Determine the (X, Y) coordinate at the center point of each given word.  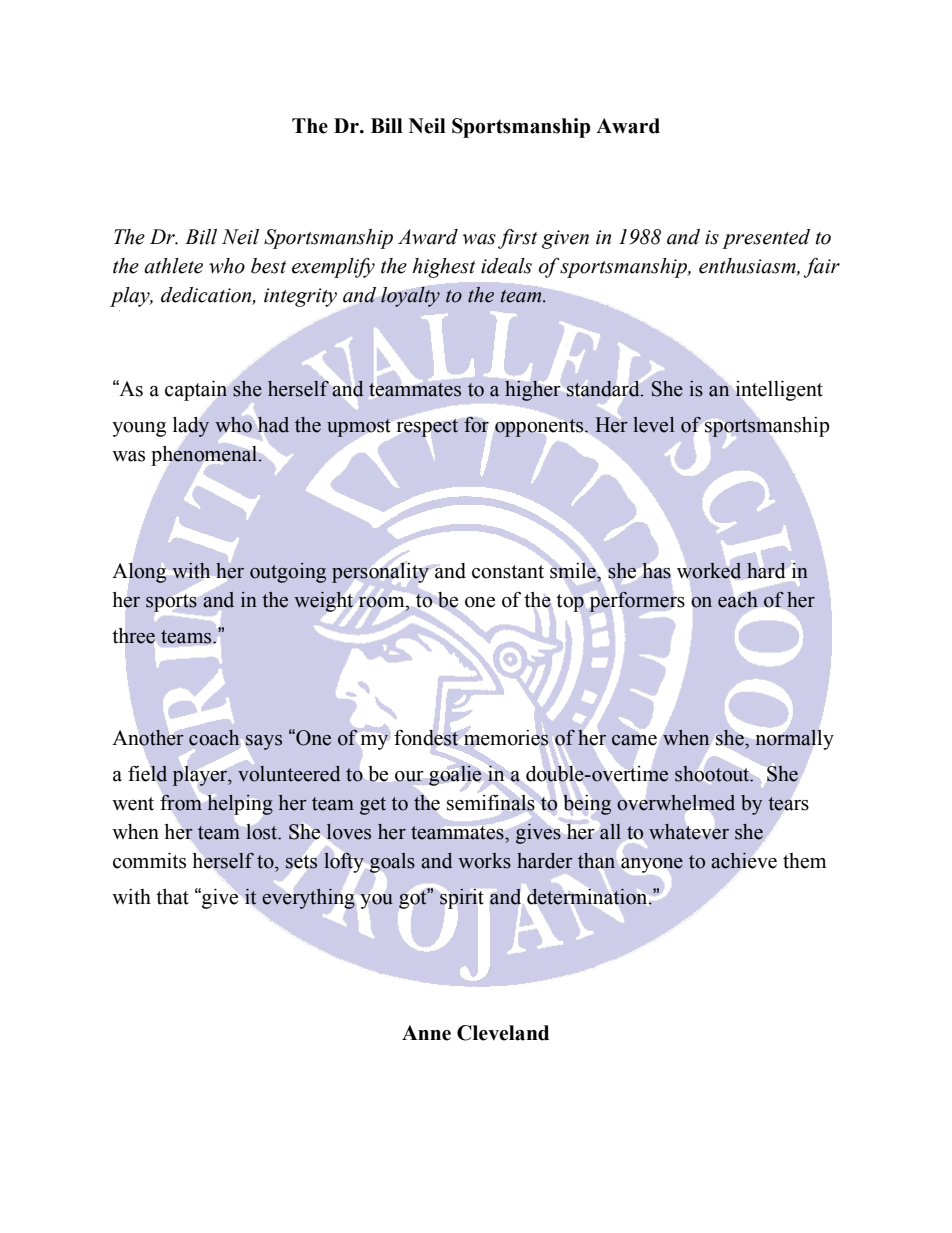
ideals (506, 266)
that (172, 897)
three (134, 636)
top (570, 603)
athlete (173, 266)
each (738, 600)
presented (766, 239)
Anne (426, 1033)
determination (588, 897)
